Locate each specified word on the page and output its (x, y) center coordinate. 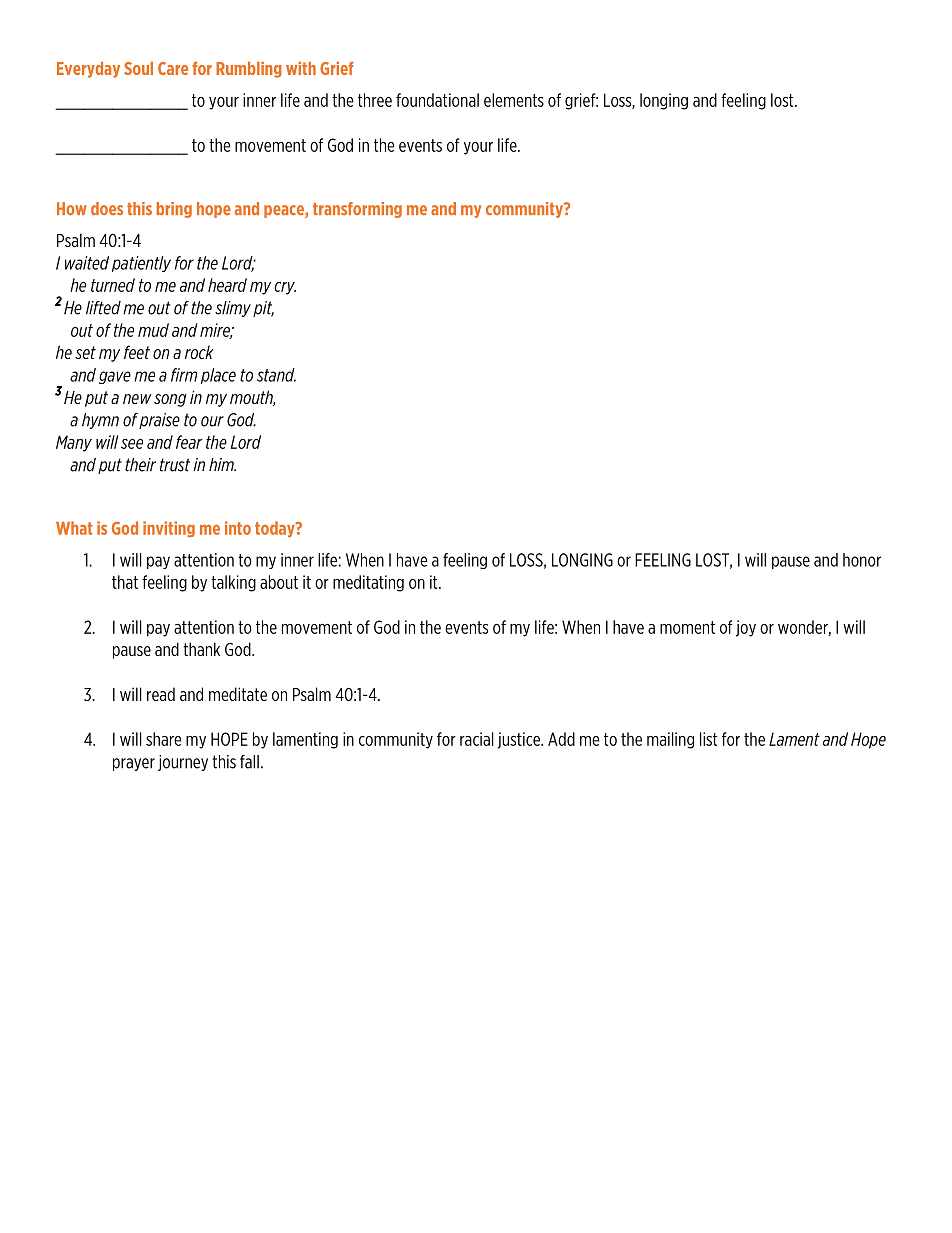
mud (153, 330)
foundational (437, 100)
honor (862, 560)
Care (173, 68)
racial (477, 739)
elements (514, 100)
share (164, 739)
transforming (357, 210)
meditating (368, 583)
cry (285, 288)
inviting (169, 529)
